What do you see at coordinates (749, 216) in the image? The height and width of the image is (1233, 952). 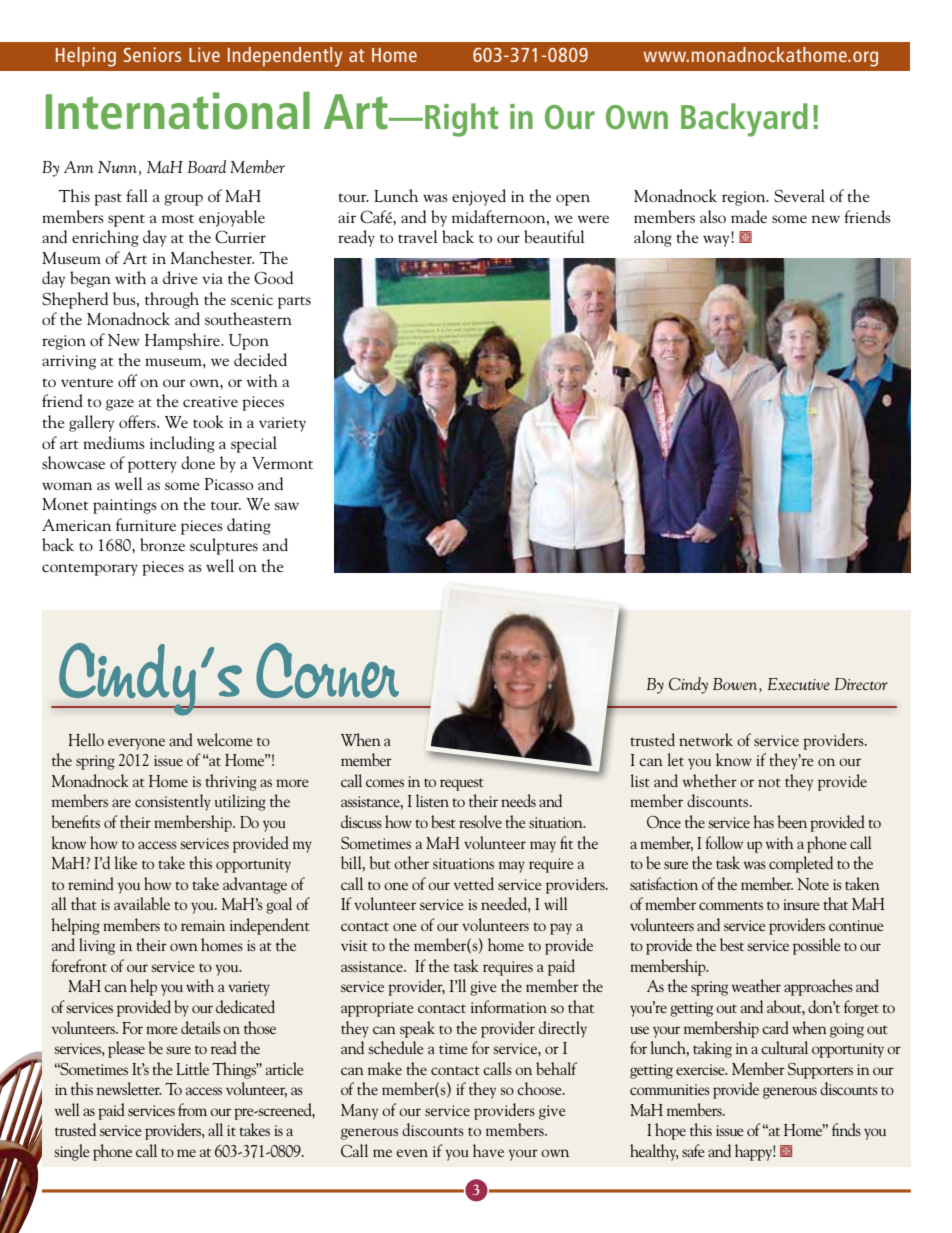 I see `made` at bounding box center [749, 216].
